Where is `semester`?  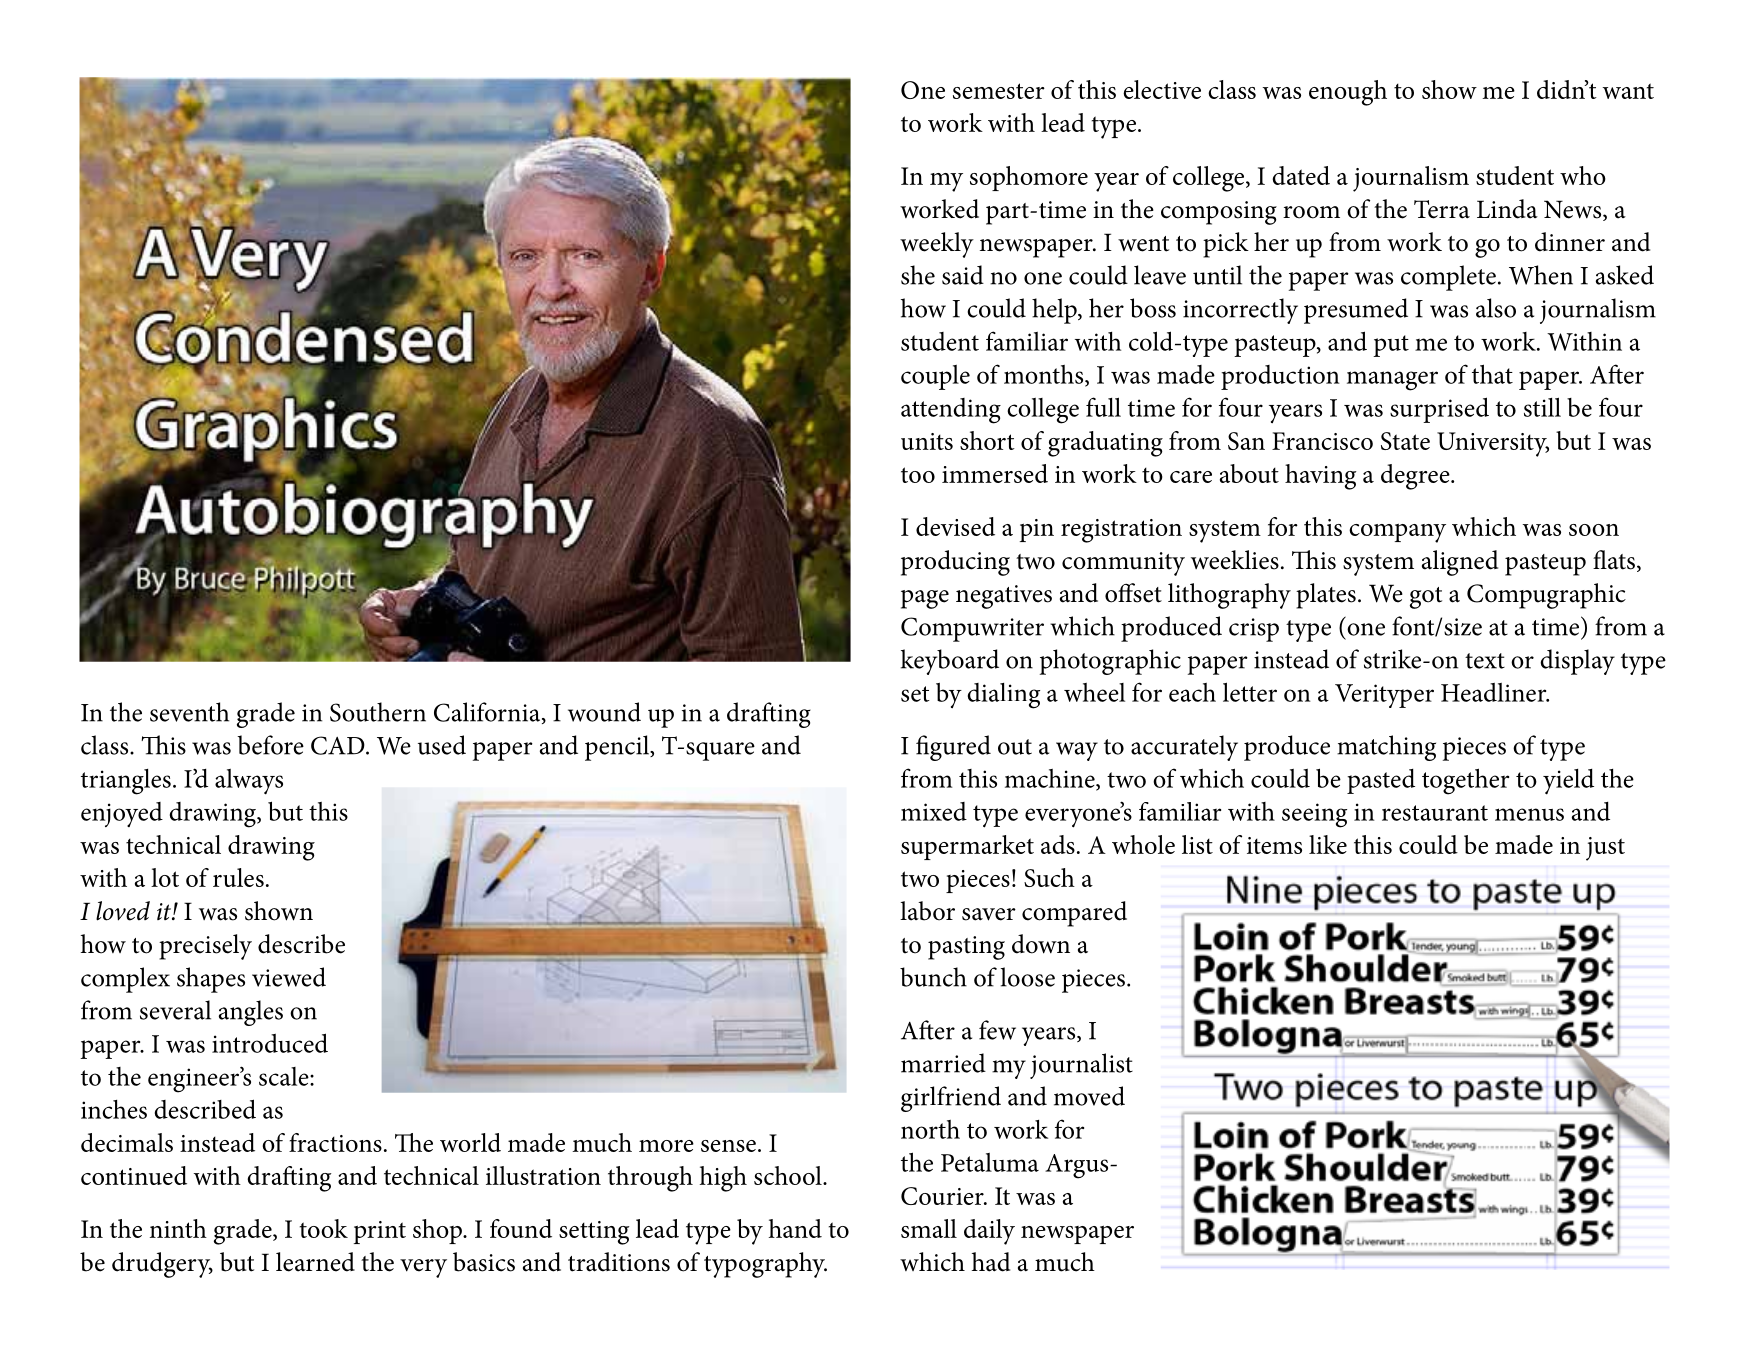
semester is located at coordinates (999, 91).
